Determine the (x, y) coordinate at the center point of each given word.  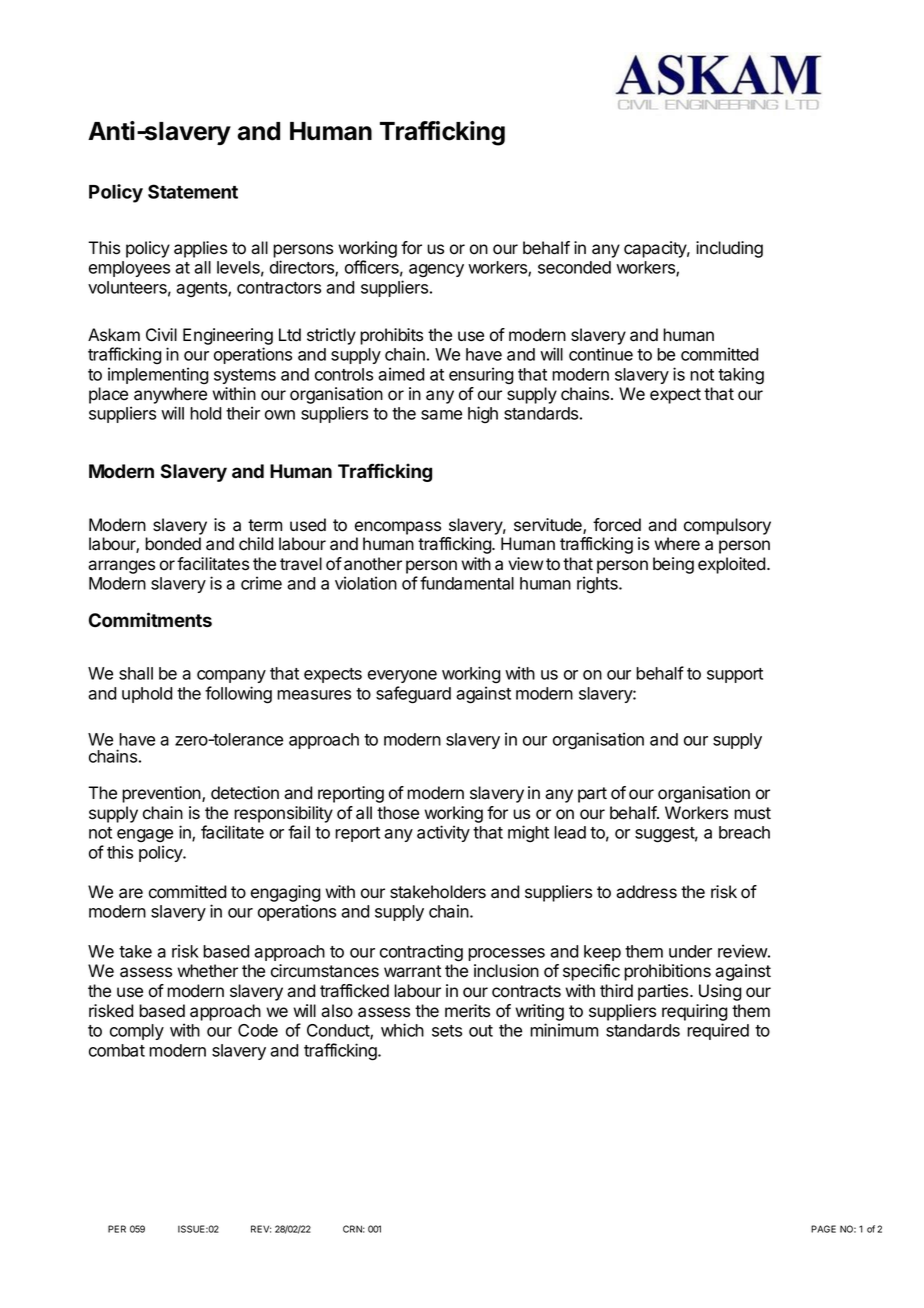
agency (436, 270)
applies (200, 249)
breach (744, 832)
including (729, 249)
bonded (173, 544)
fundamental (467, 583)
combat (117, 1050)
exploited (732, 565)
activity (443, 833)
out (481, 1031)
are (131, 893)
